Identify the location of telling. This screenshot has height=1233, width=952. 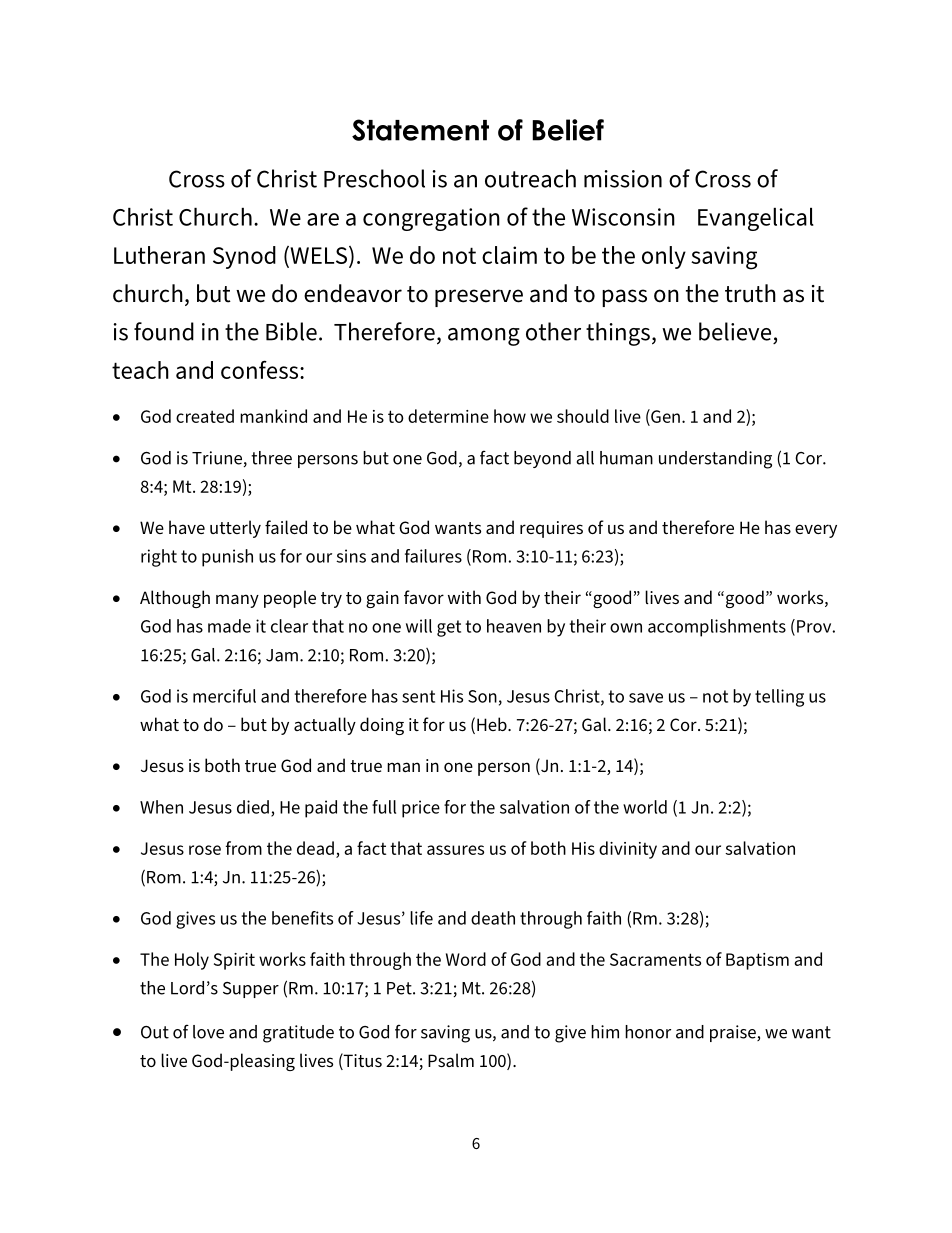
(779, 698).
